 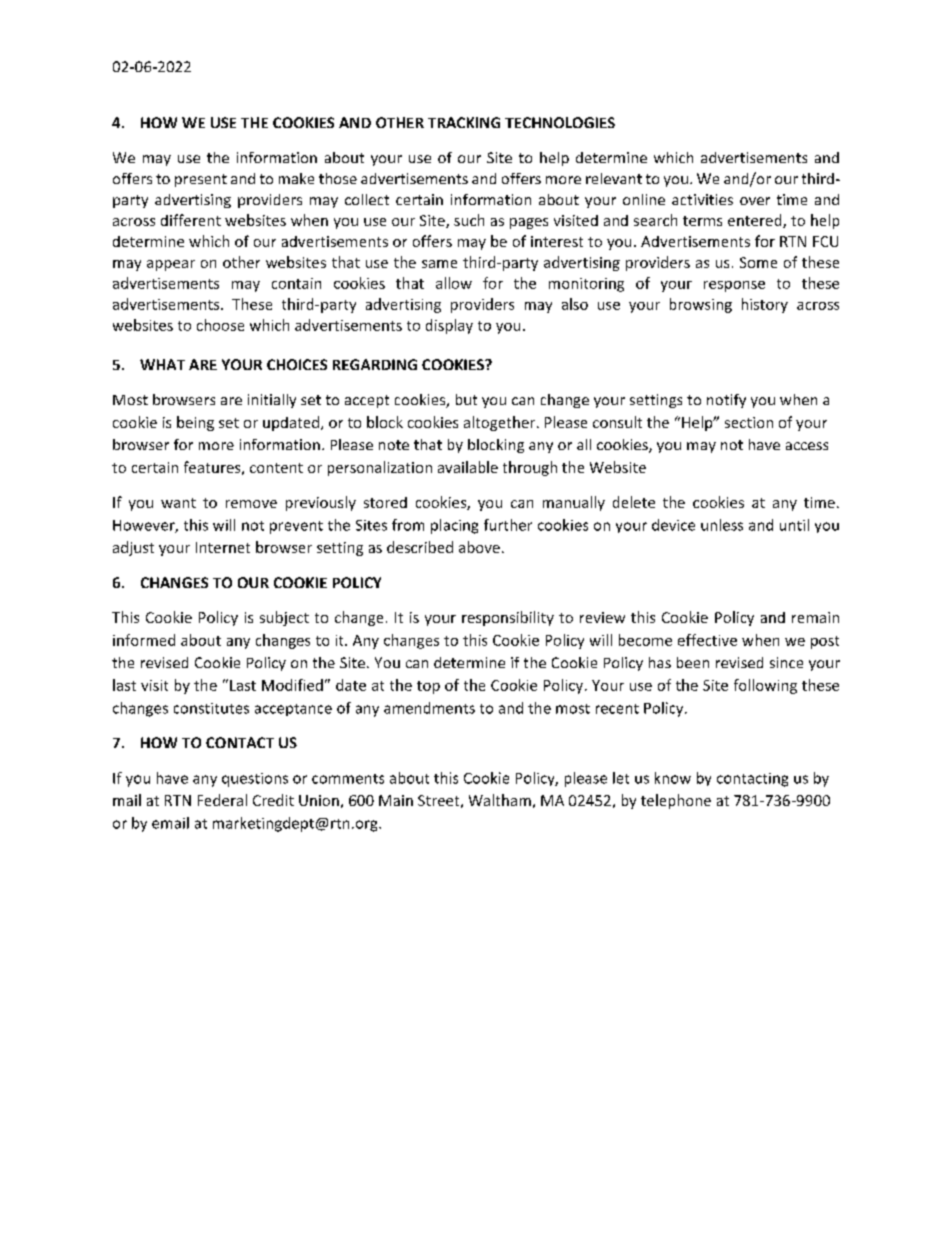 I want to click on questions, so click(x=255, y=780).
